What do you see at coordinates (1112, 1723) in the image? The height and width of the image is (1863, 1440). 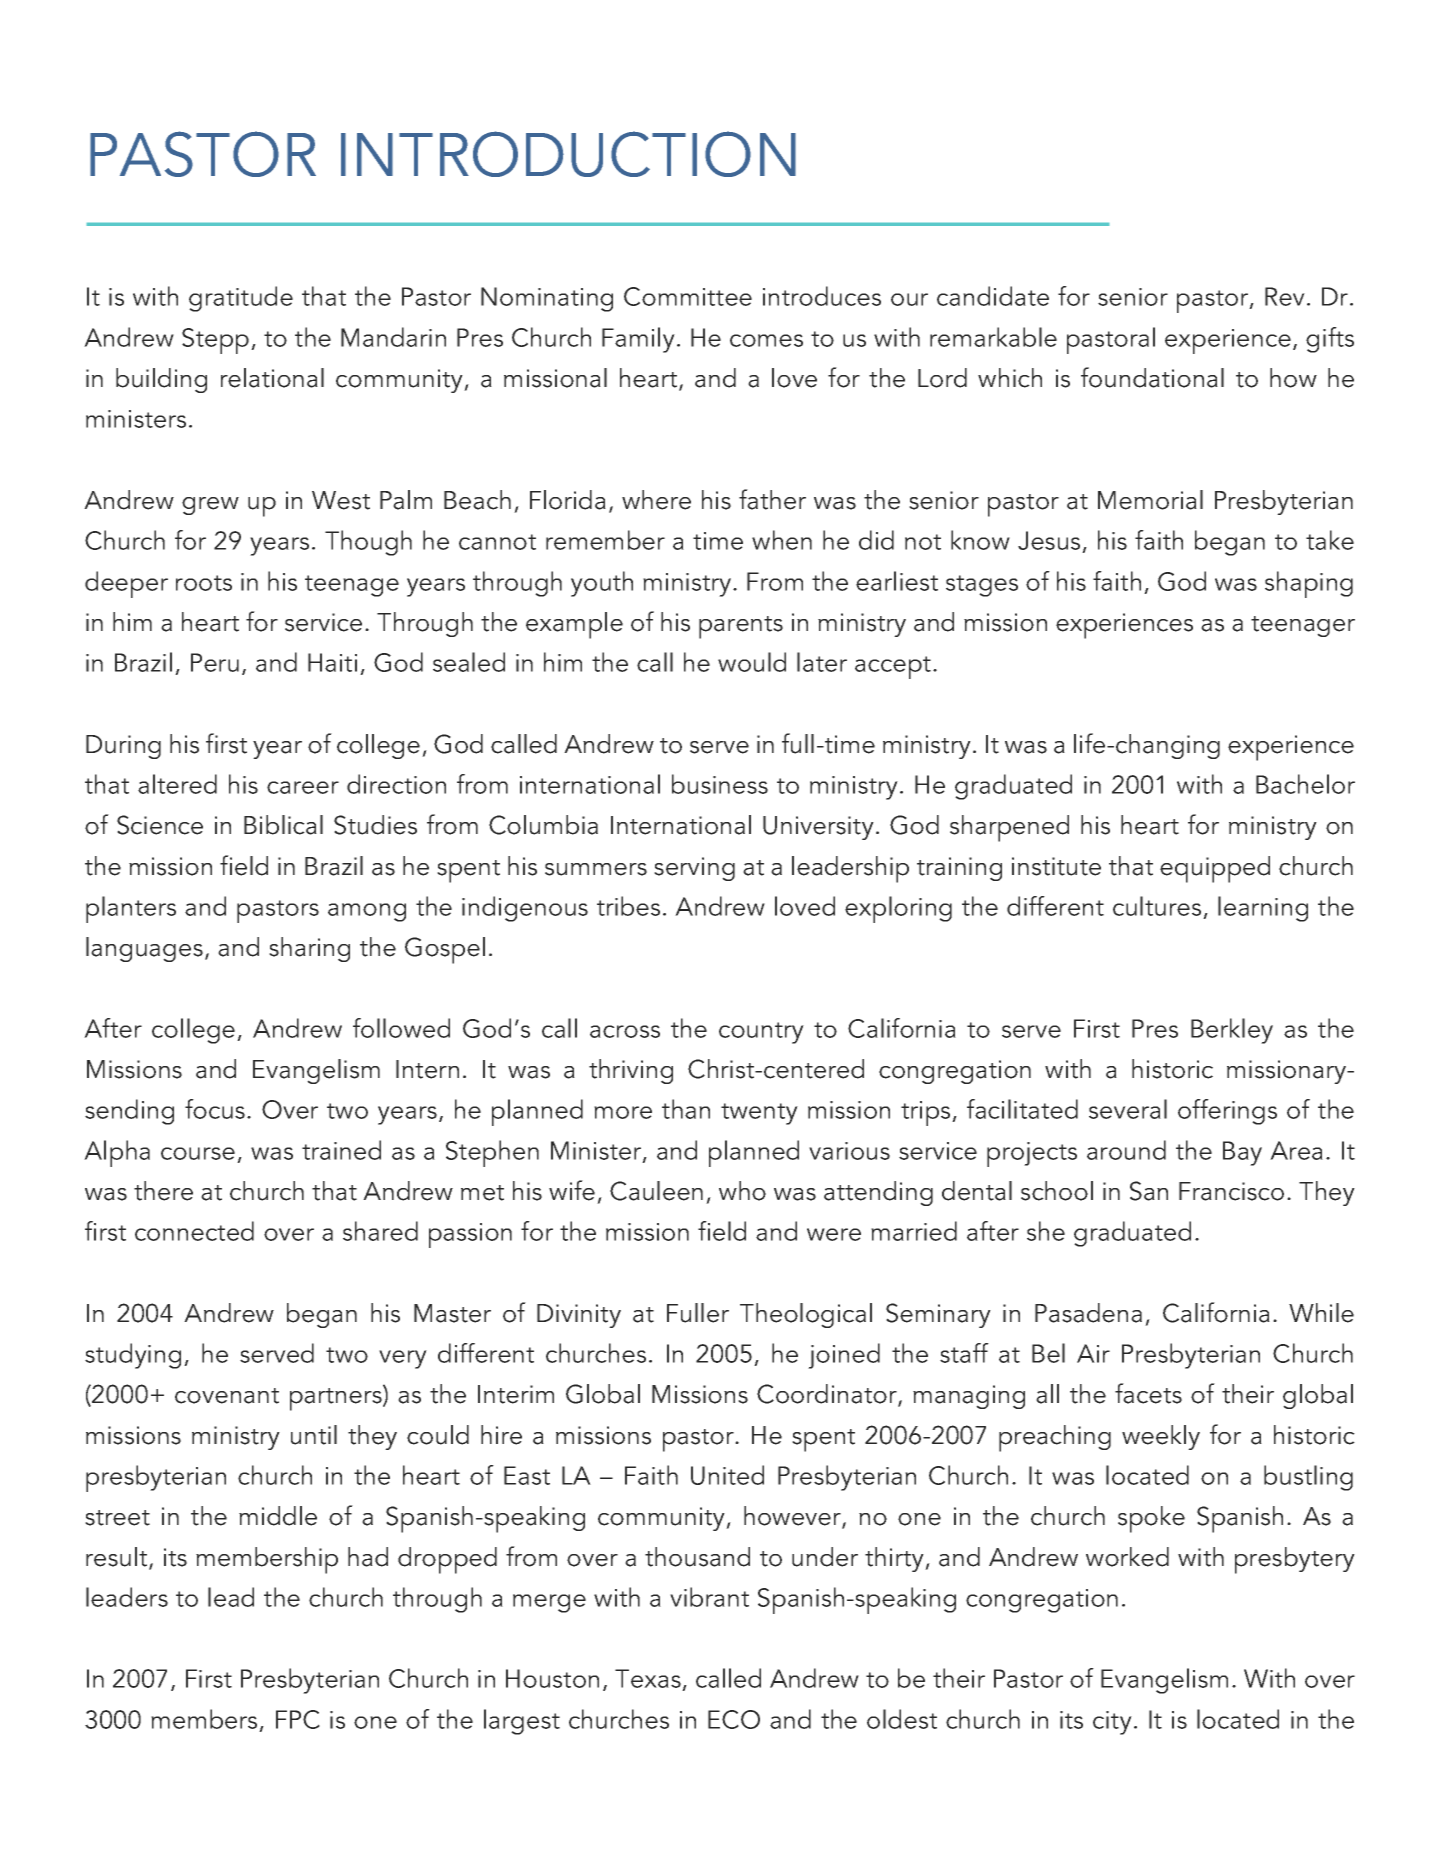 I see `city` at bounding box center [1112, 1723].
